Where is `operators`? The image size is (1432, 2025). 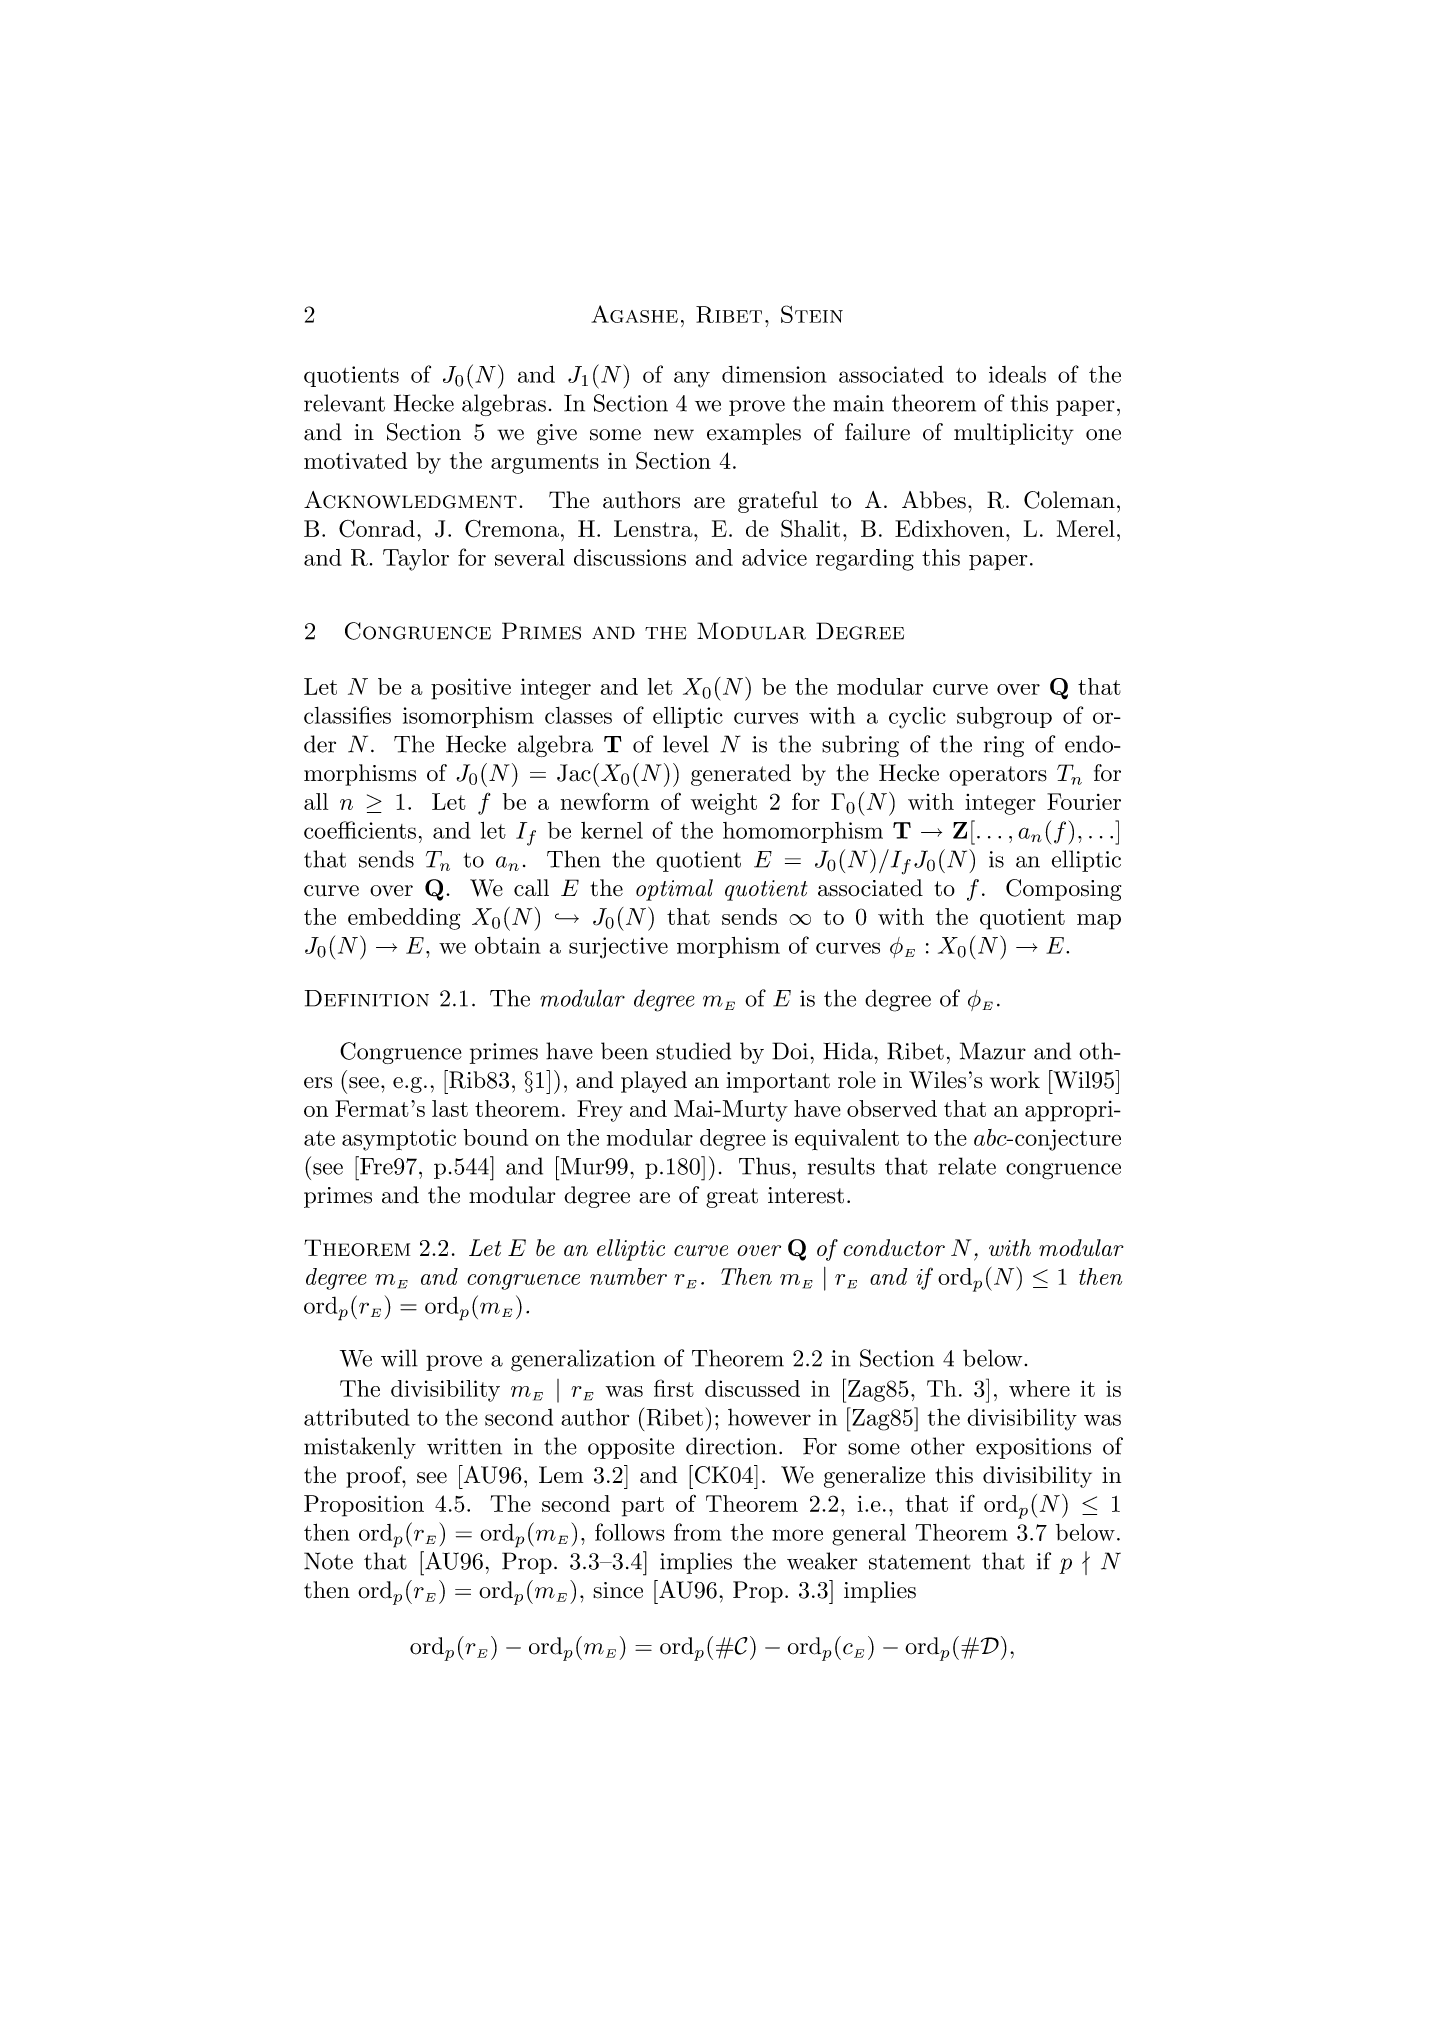 operators is located at coordinates (998, 776).
